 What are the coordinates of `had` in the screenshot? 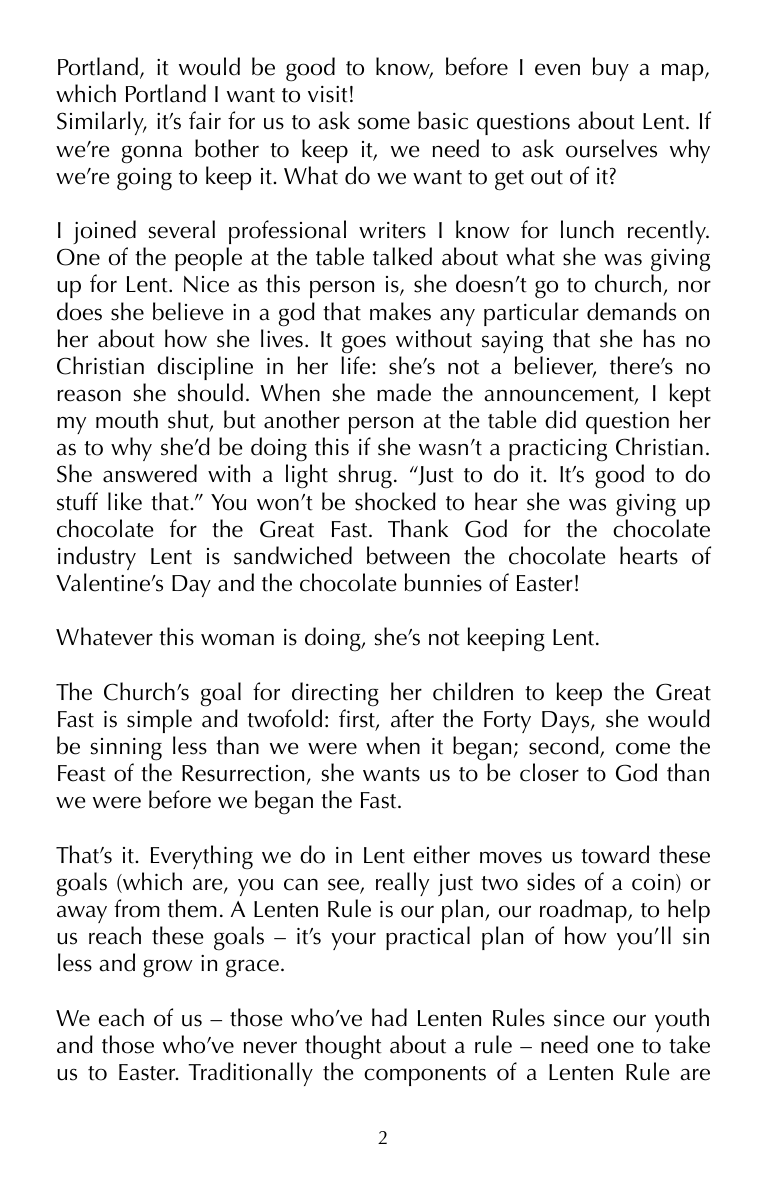 It's located at (389, 1017).
